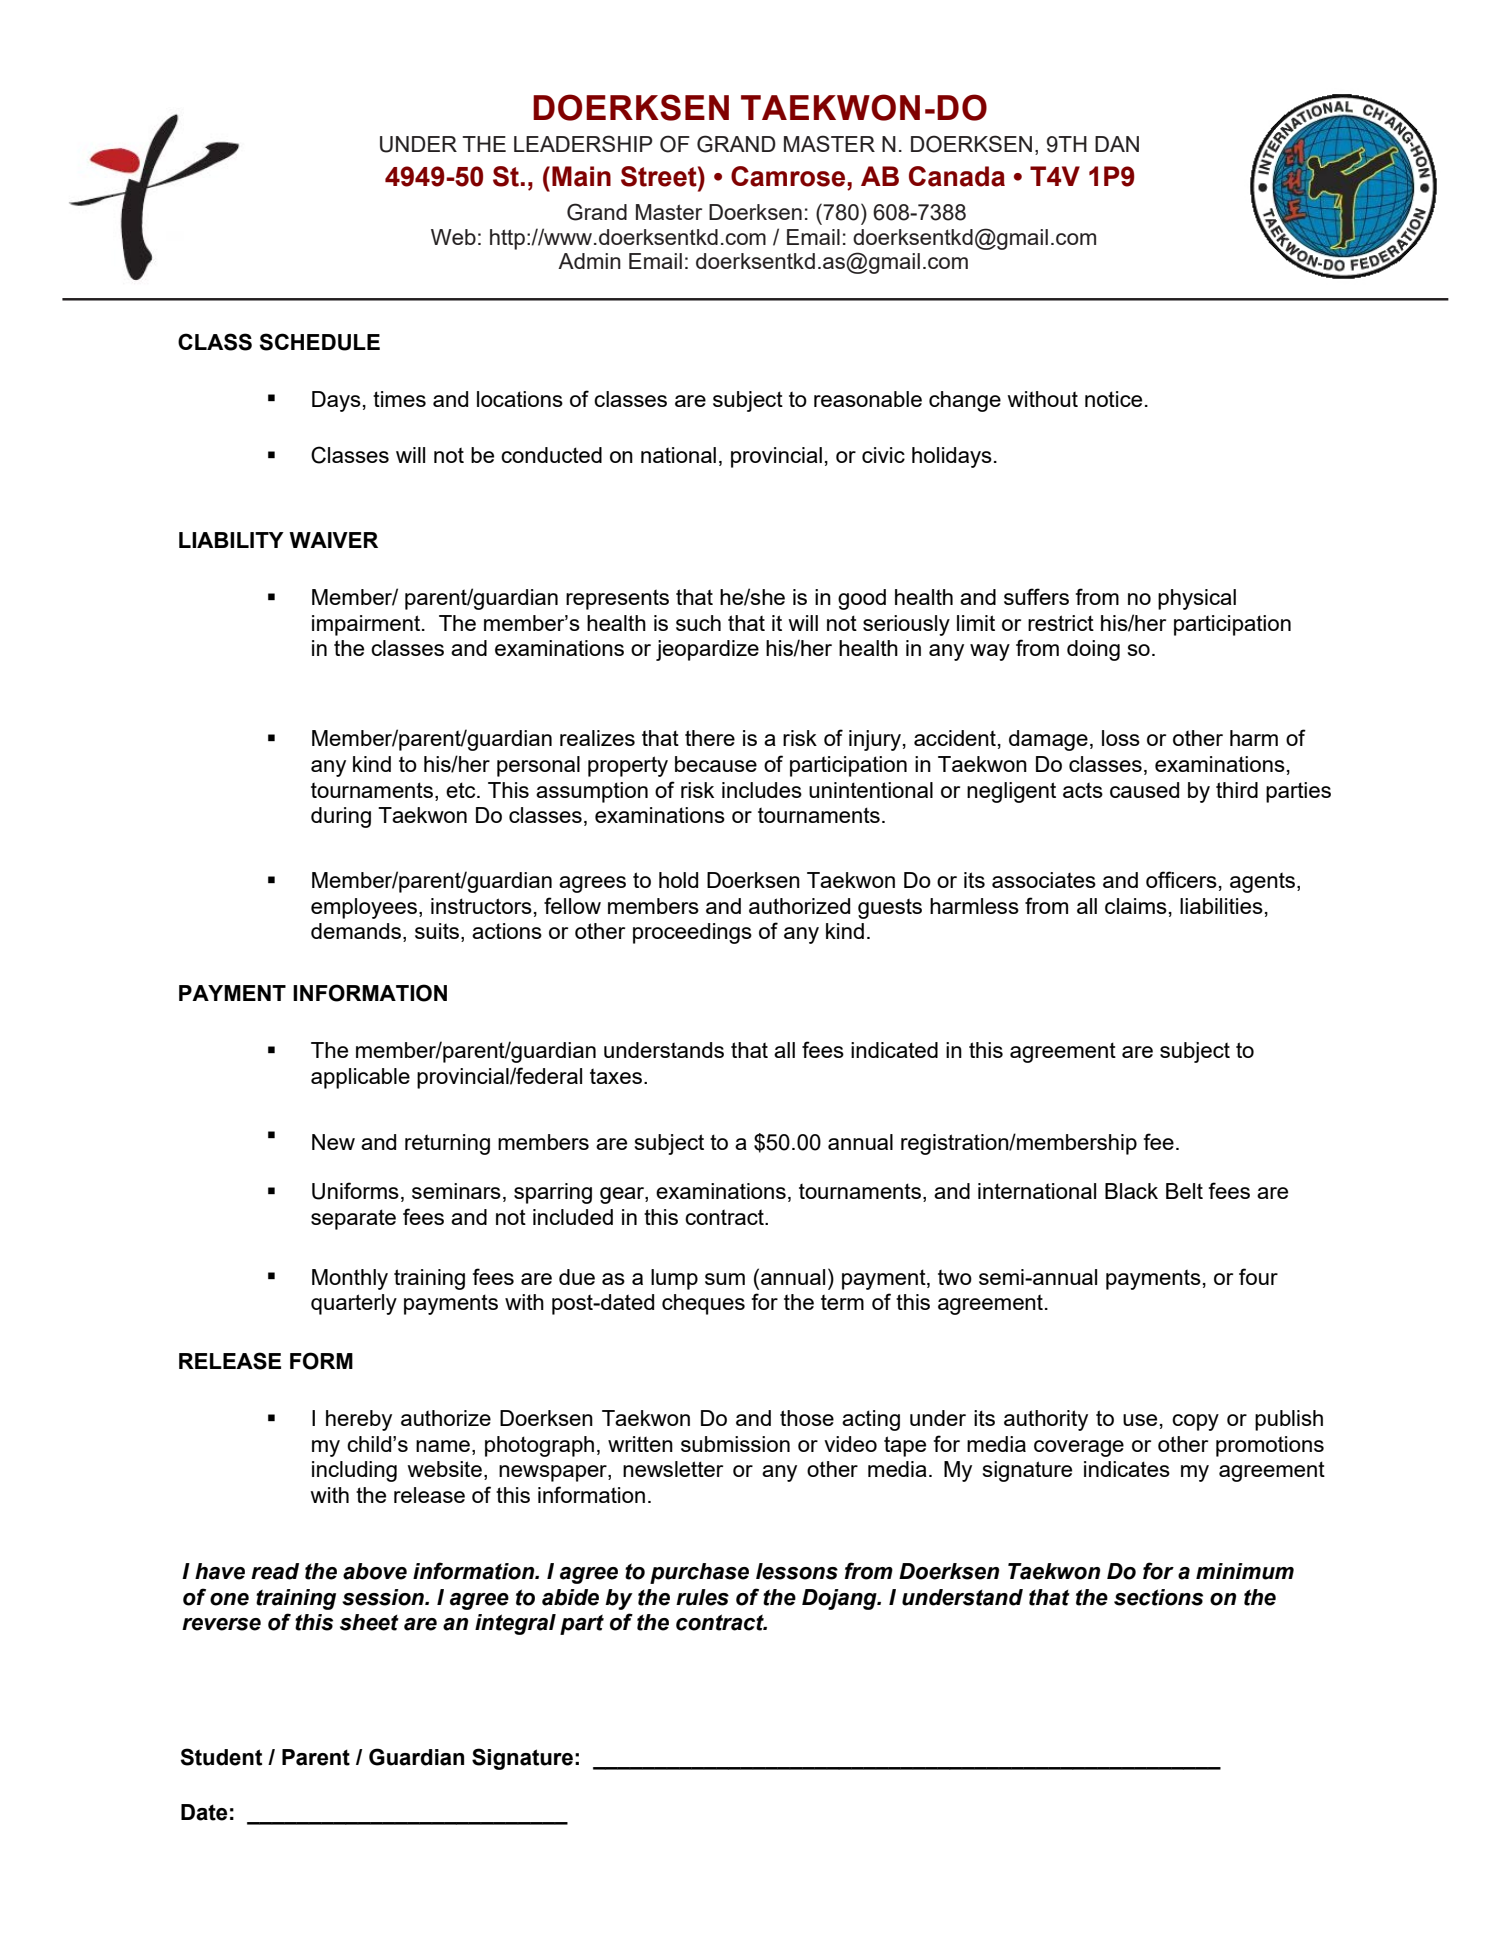  I want to click on WAIVER, so click(333, 540).
